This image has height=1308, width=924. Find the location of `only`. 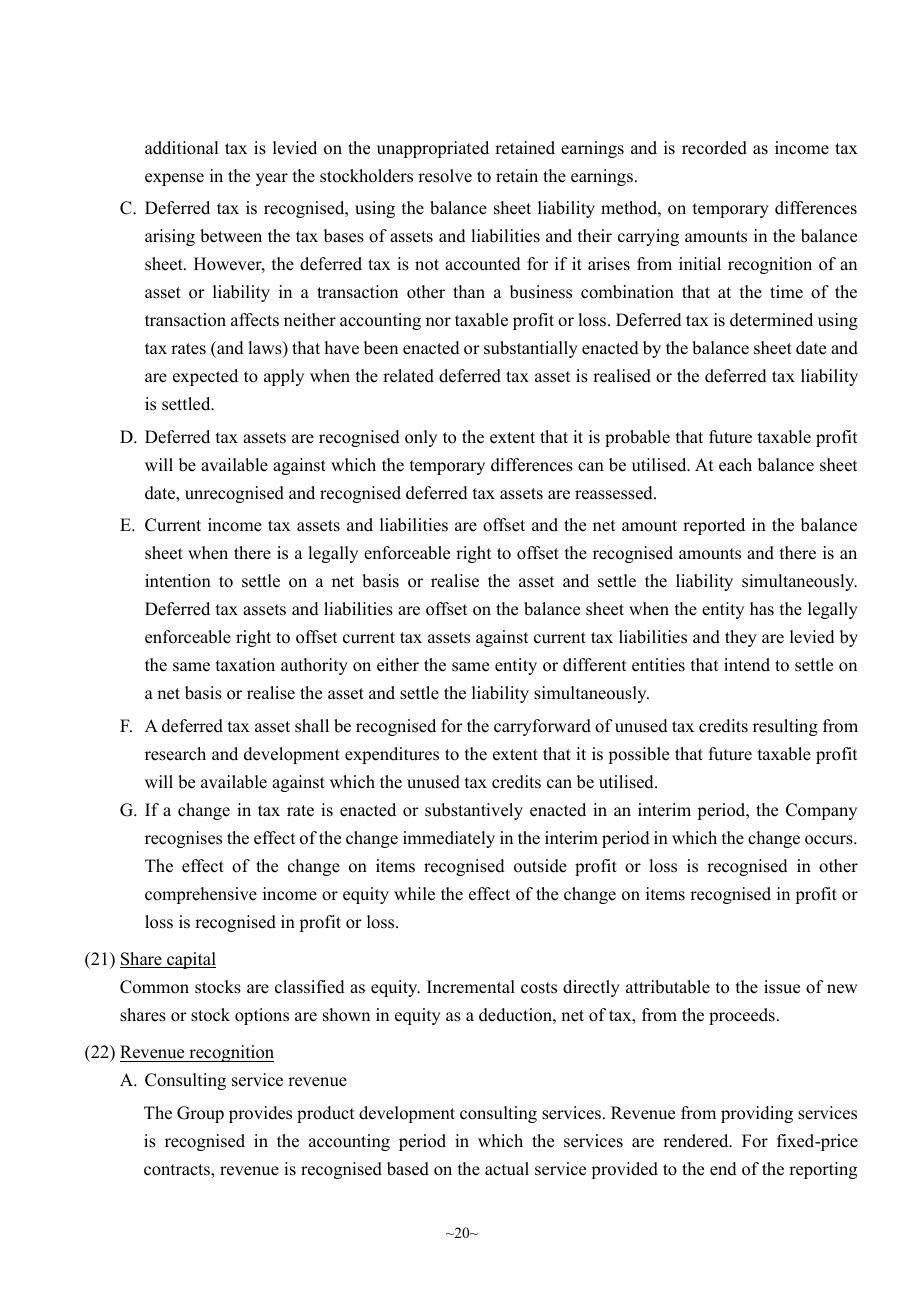

only is located at coordinates (421, 438).
